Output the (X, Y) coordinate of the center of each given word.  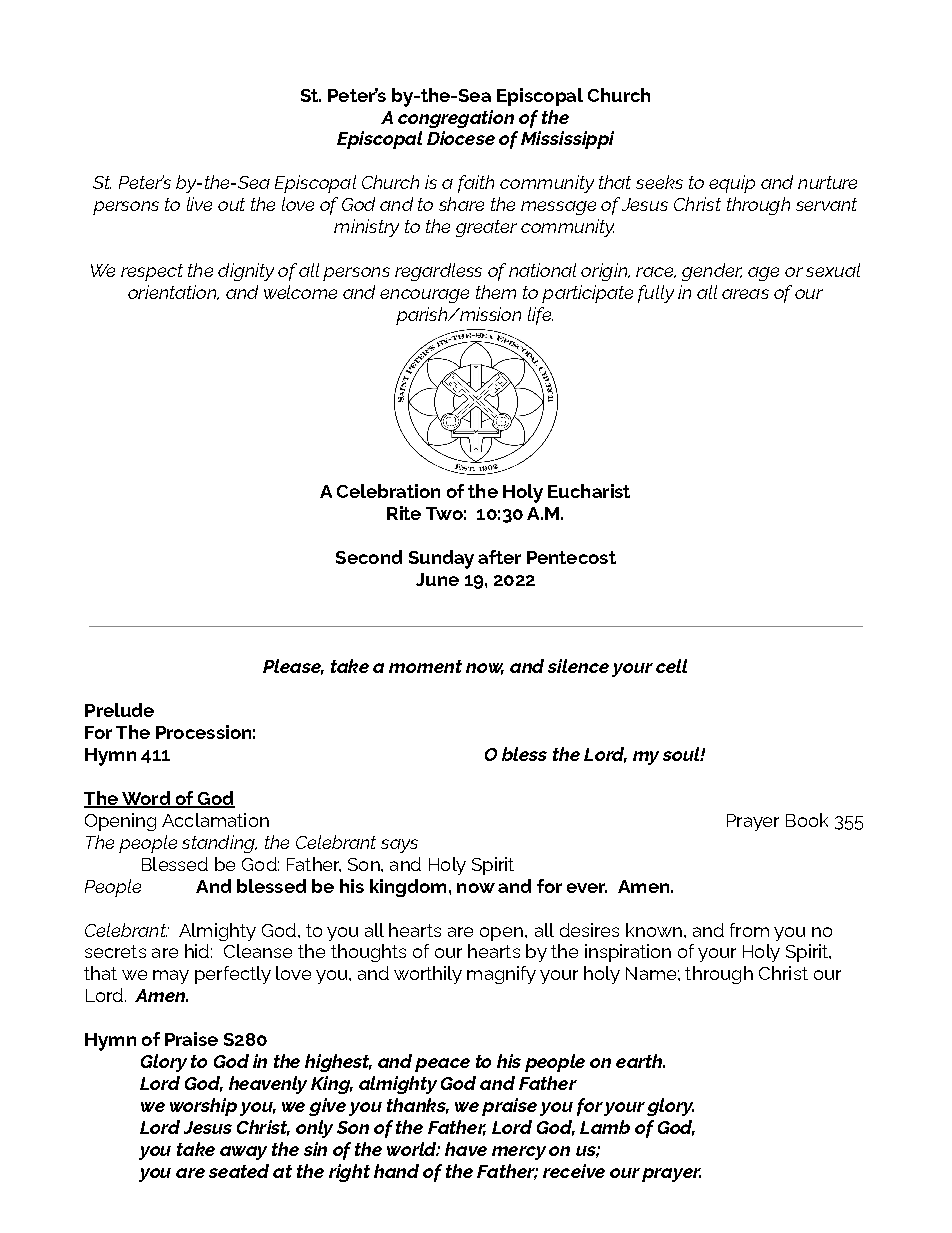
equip (732, 184)
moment (425, 666)
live (199, 204)
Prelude (119, 710)
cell (671, 666)
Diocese (461, 138)
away (243, 1153)
